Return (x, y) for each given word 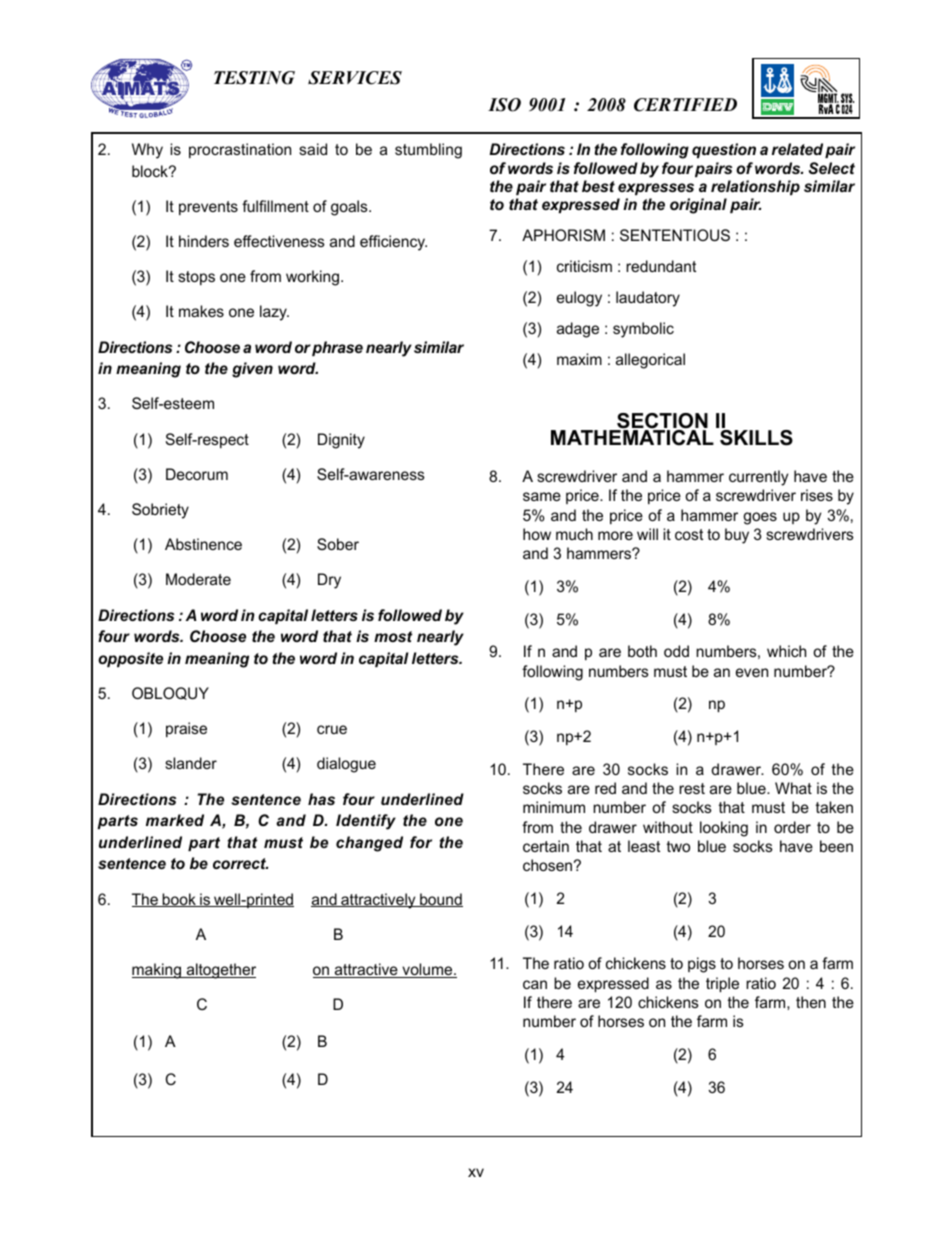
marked (175, 820)
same (542, 496)
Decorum (197, 474)
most (393, 636)
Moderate (198, 579)
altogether (220, 971)
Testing (254, 78)
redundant (661, 266)
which (786, 651)
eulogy (579, 299)
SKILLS (756, 438)
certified (685, 105)
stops (196, 278)
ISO (504, 105)
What (793, 788)
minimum (554, 807)
